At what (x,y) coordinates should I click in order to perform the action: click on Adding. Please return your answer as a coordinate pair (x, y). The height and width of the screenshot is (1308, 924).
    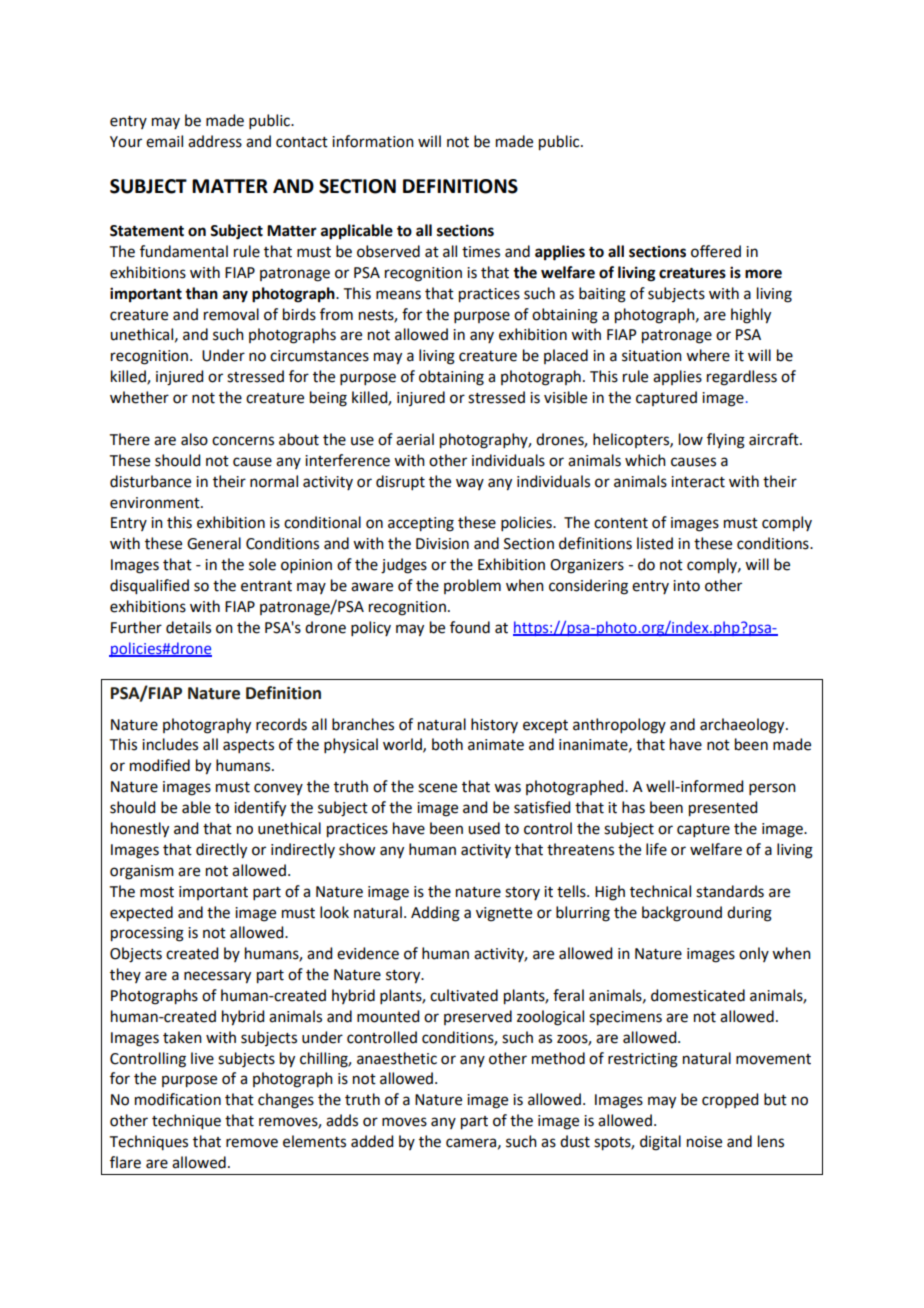
    Looking at the image, I should click on (435, 914).
